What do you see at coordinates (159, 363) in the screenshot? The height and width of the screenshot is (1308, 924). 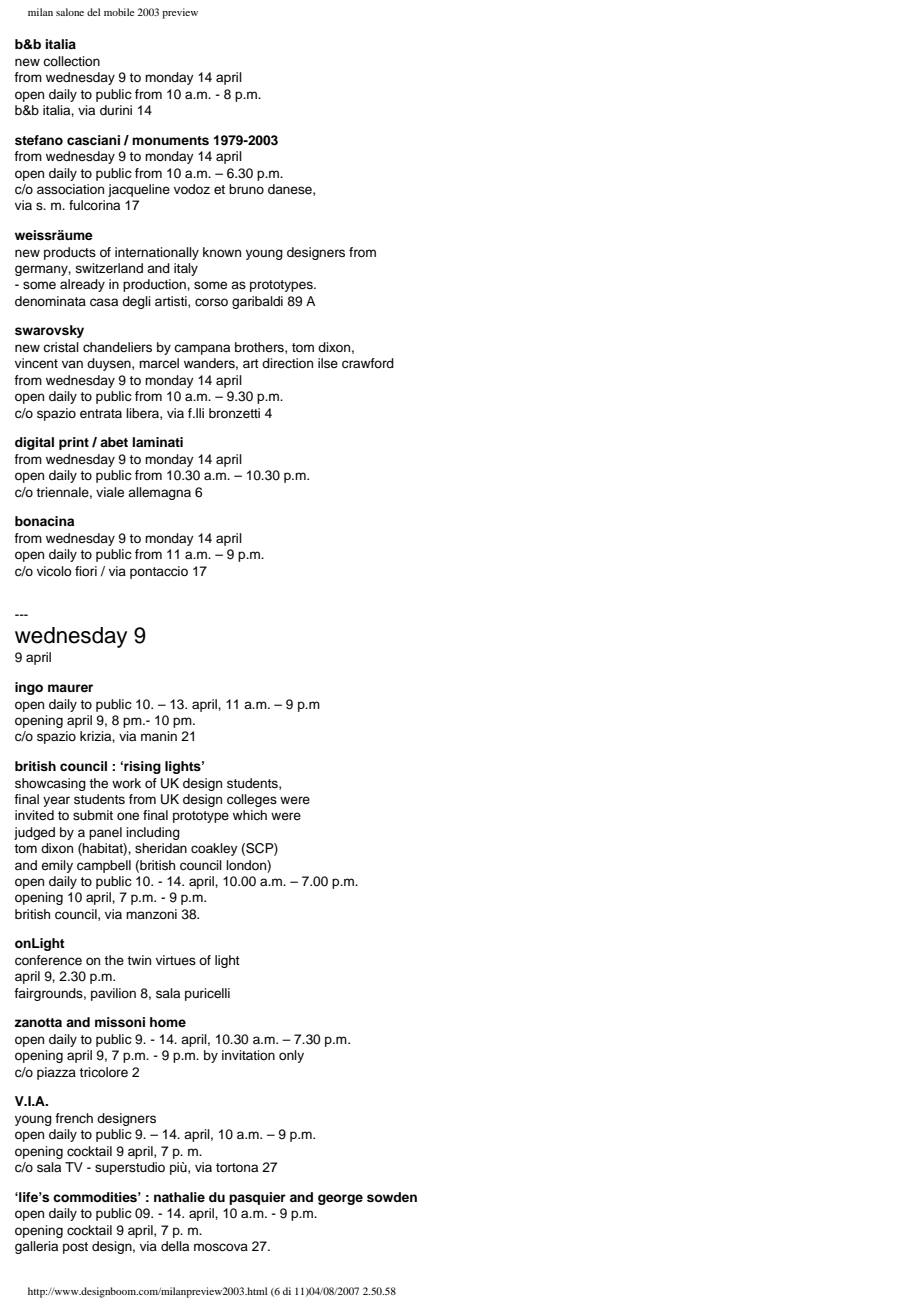 I see `marcel` at bounding box center [159, 363].
